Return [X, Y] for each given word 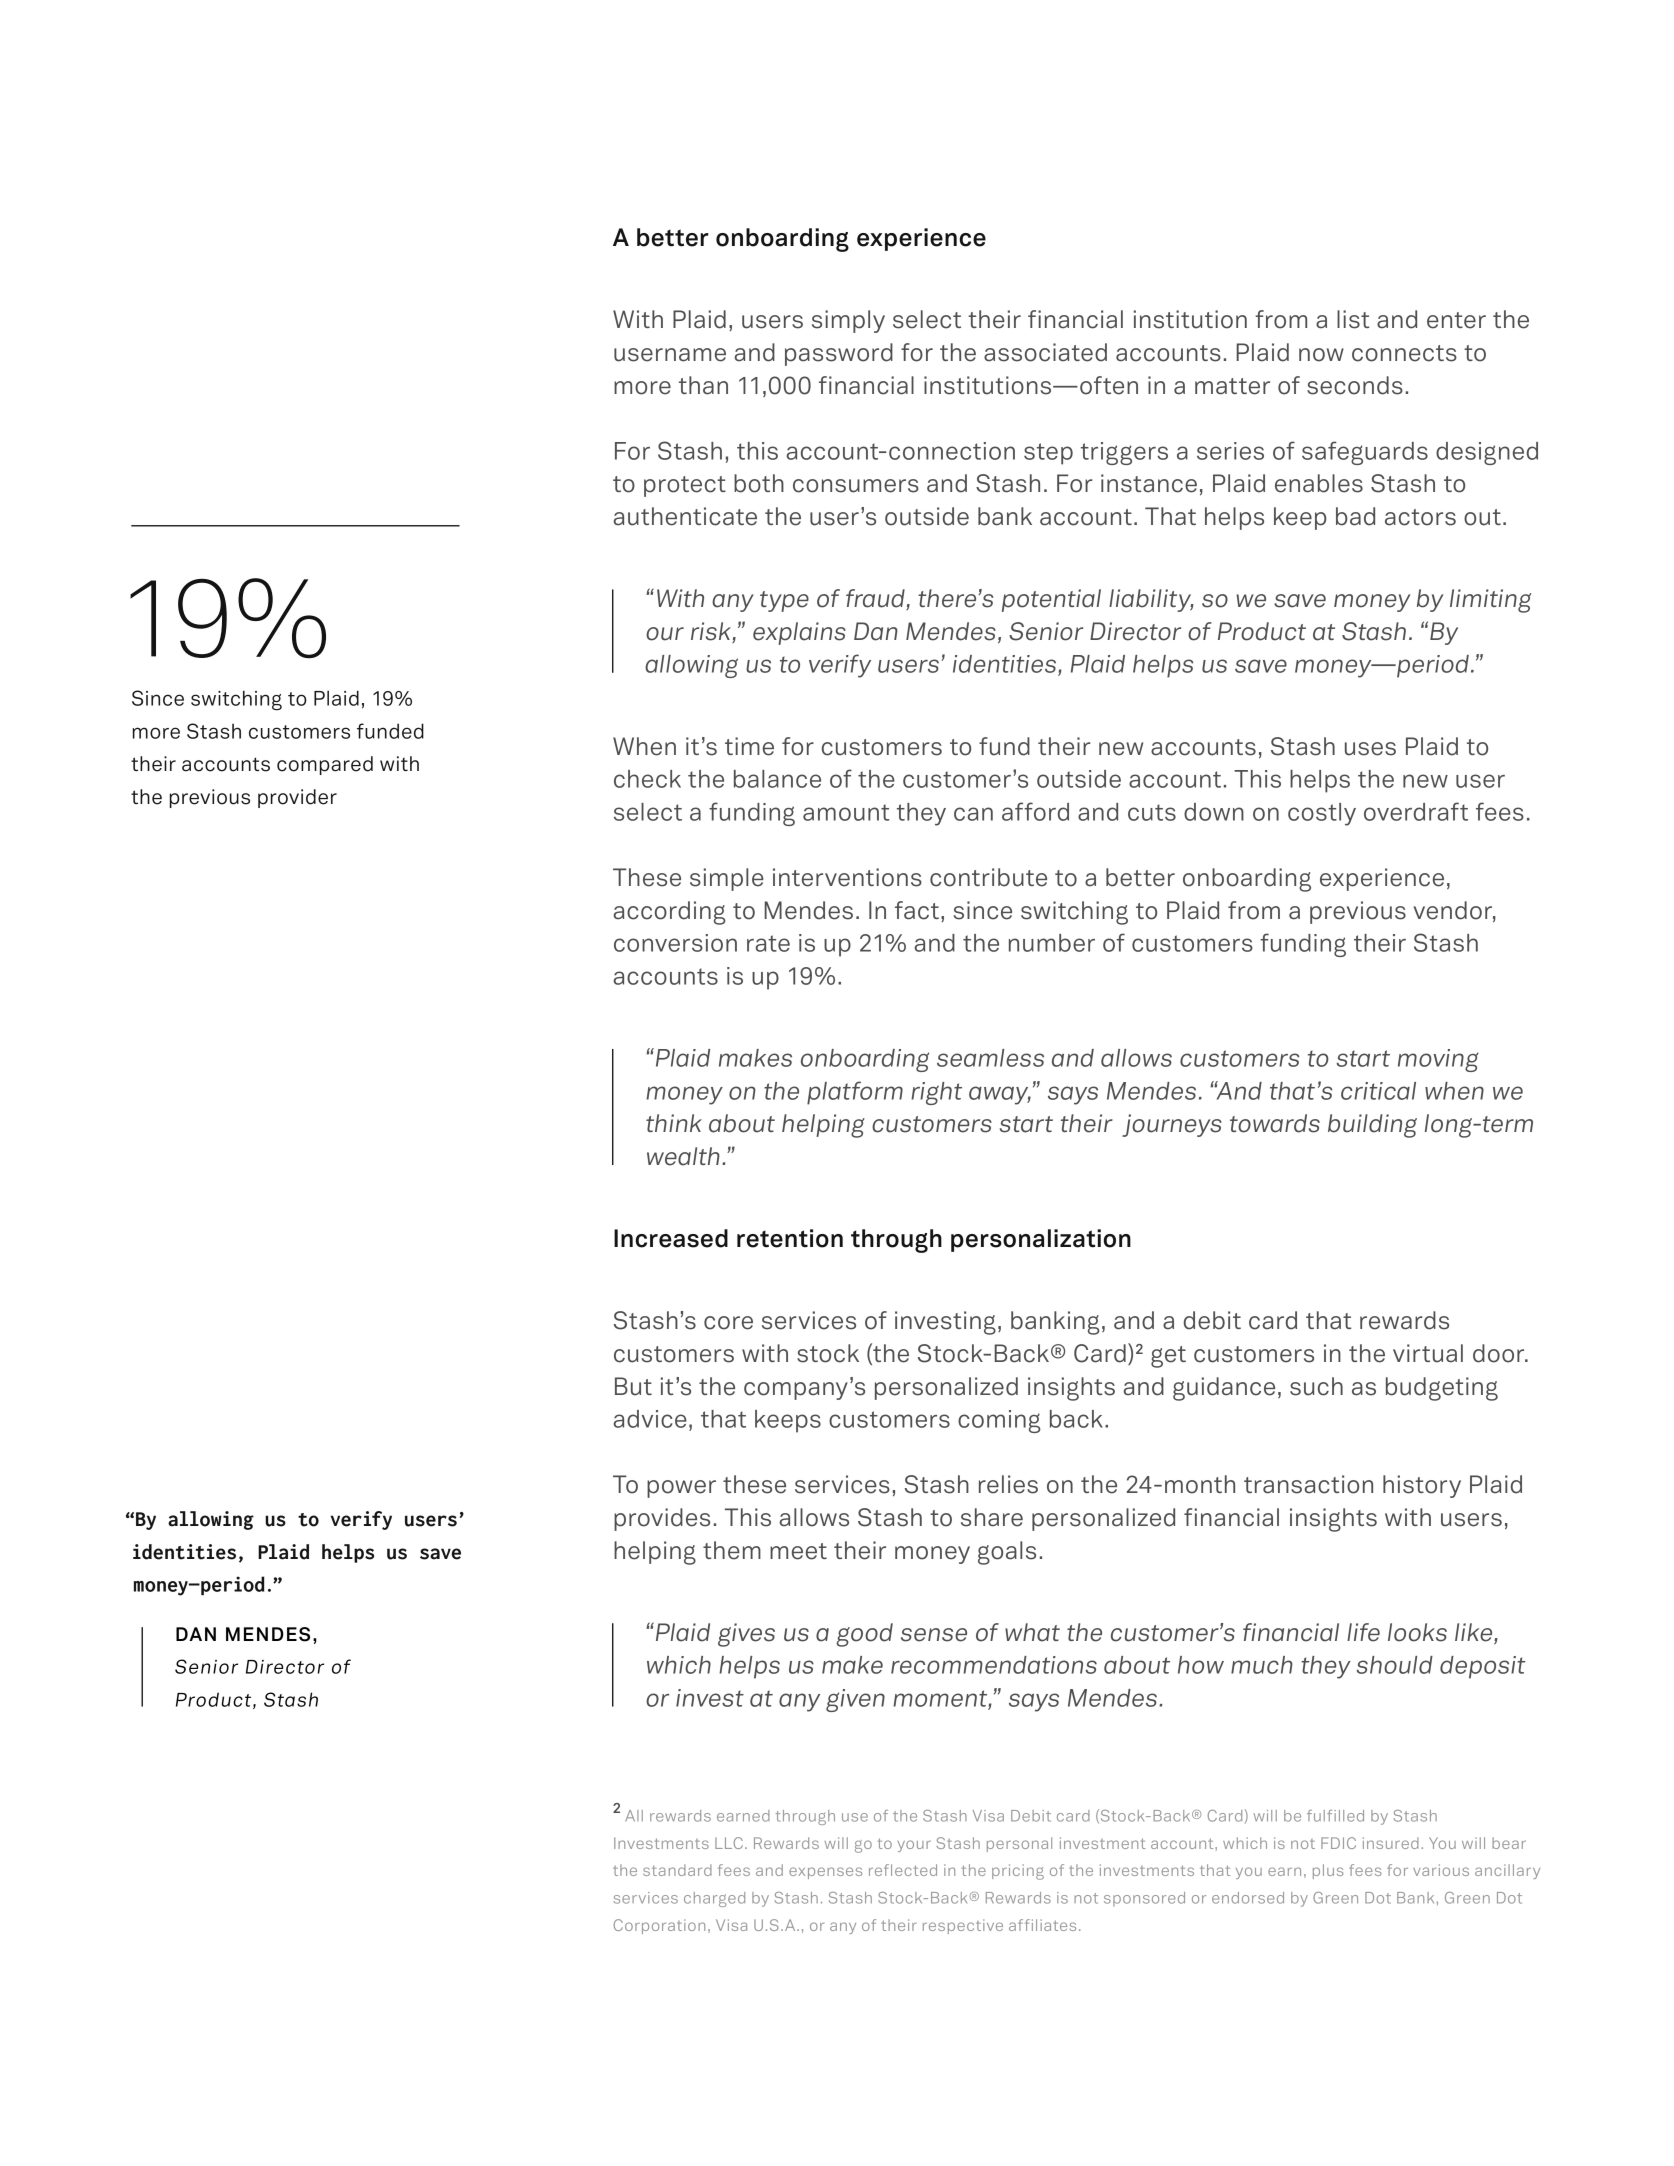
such [1316, 1386]
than [703, 385]
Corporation [659, 1926]
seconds [1355, 385]
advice [650, 1419]
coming [999, 1421]
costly [1322, 814]
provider [297, 798]
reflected [903, 1870]
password [839, 354]
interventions [847, 877]
